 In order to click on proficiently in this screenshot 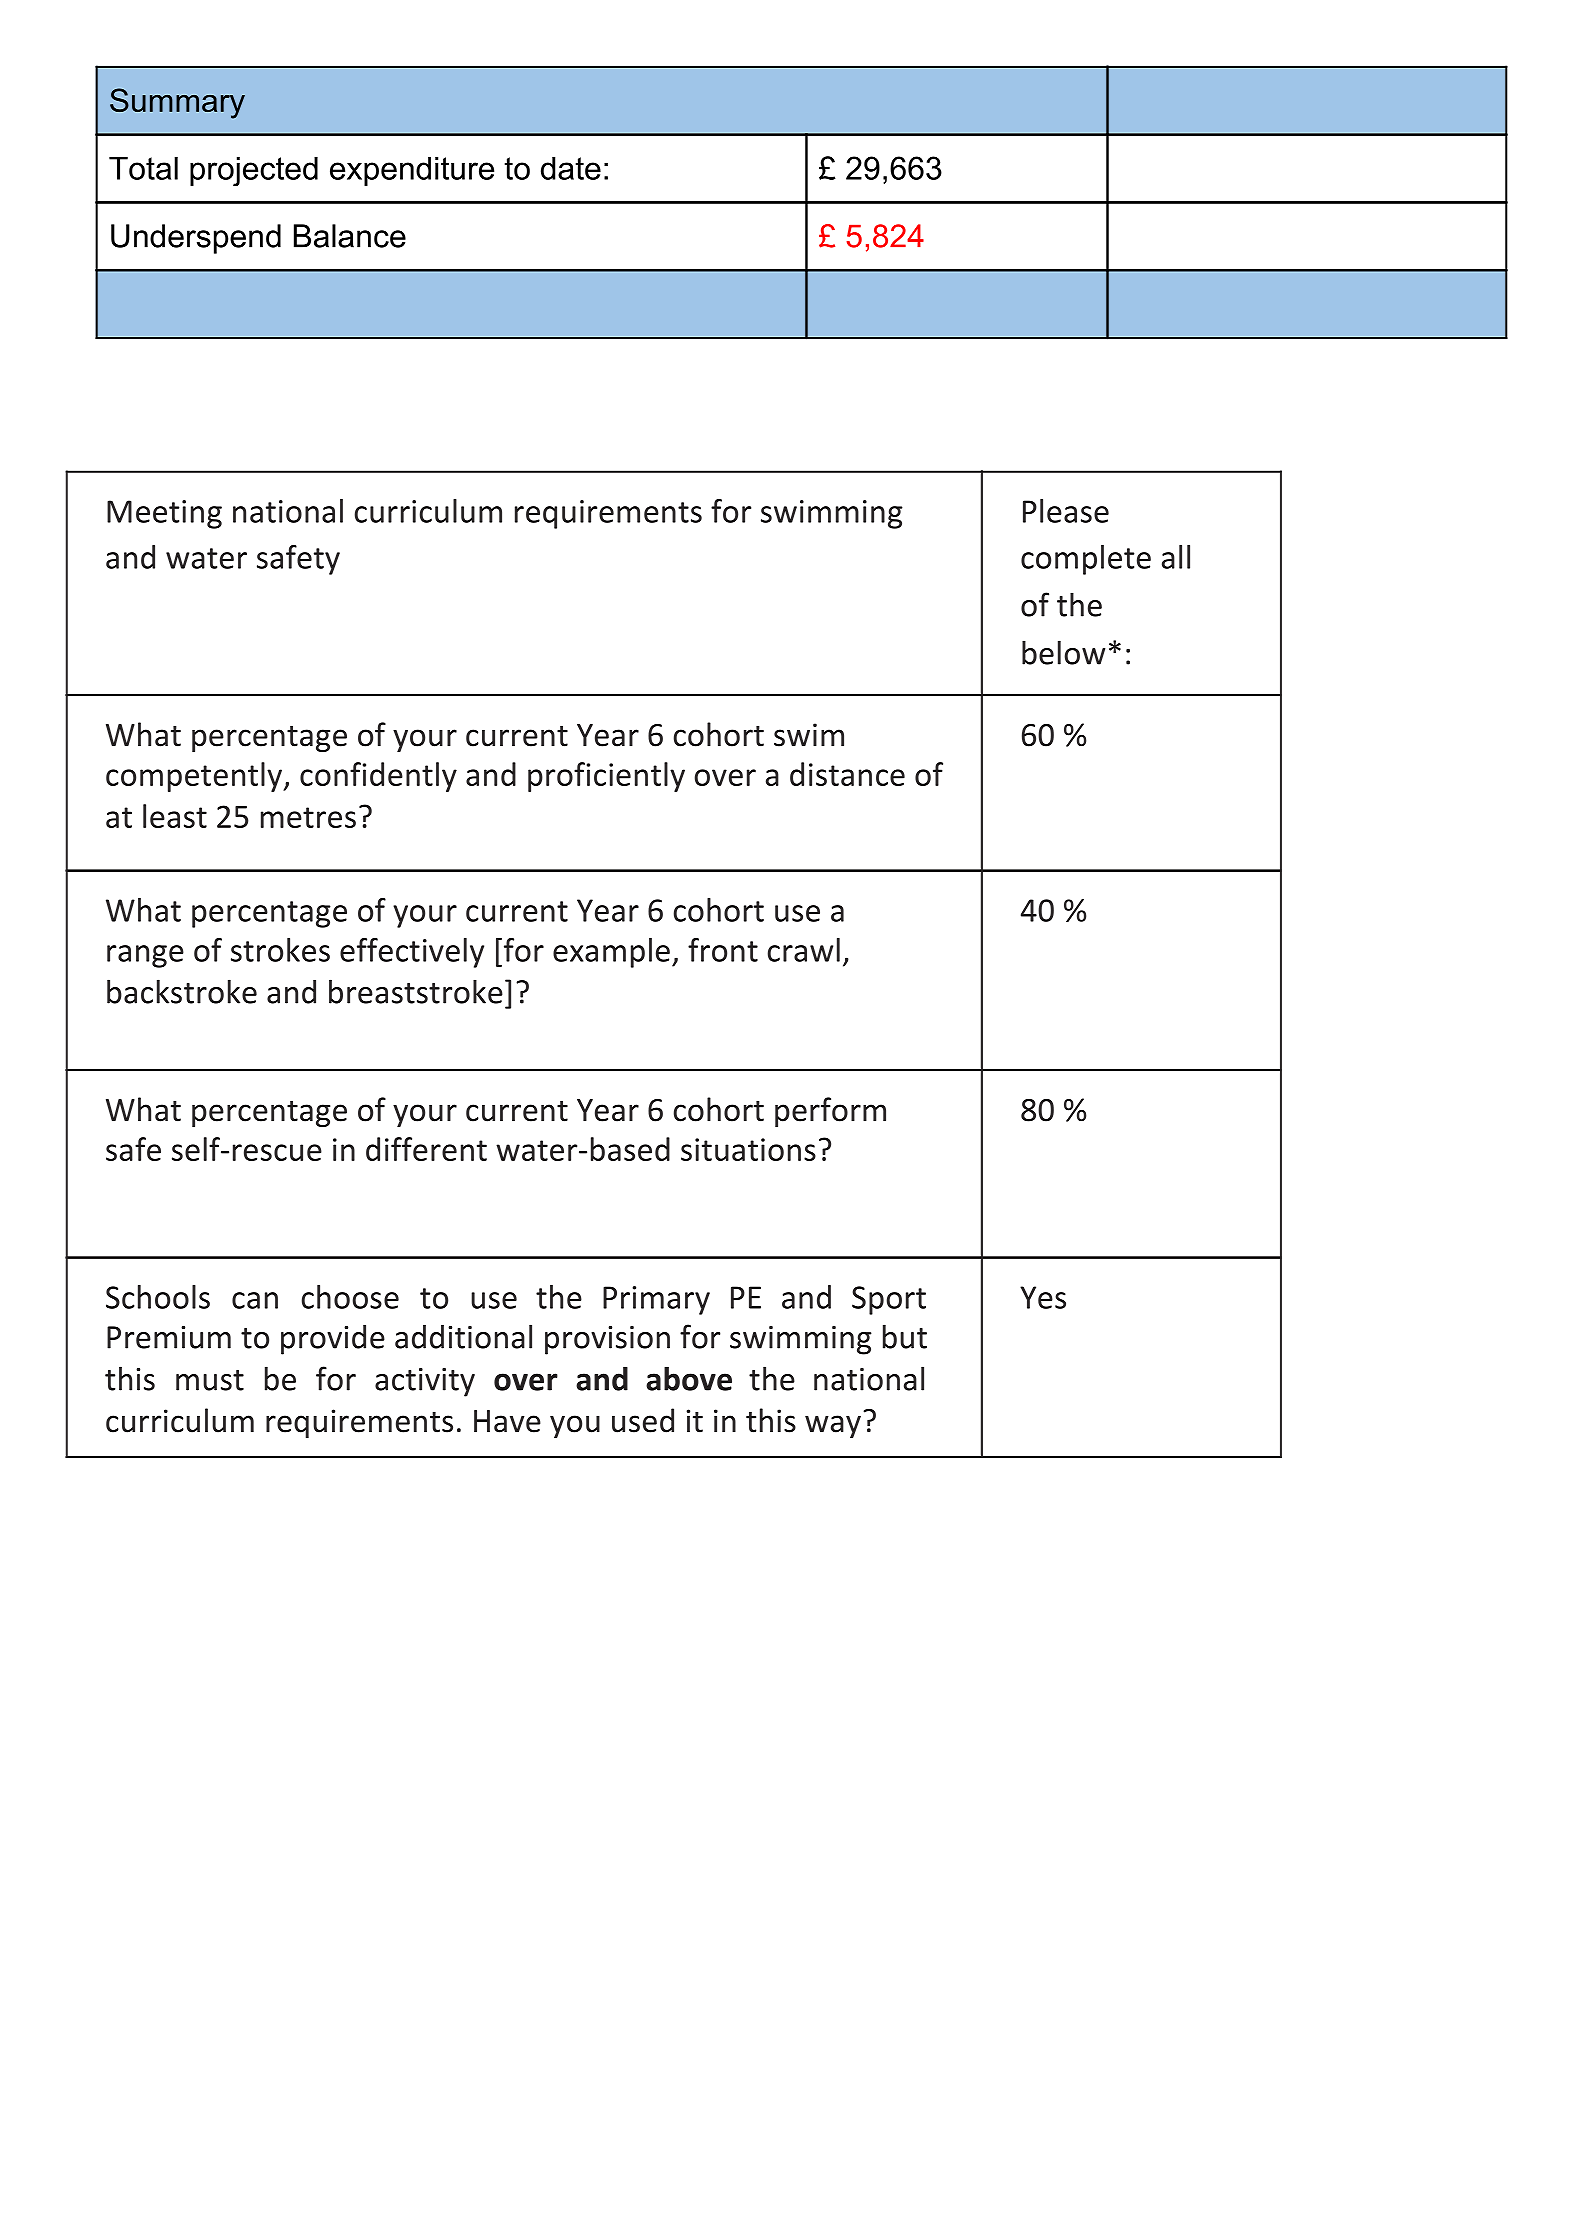, I will do `click(606, 777)`.
